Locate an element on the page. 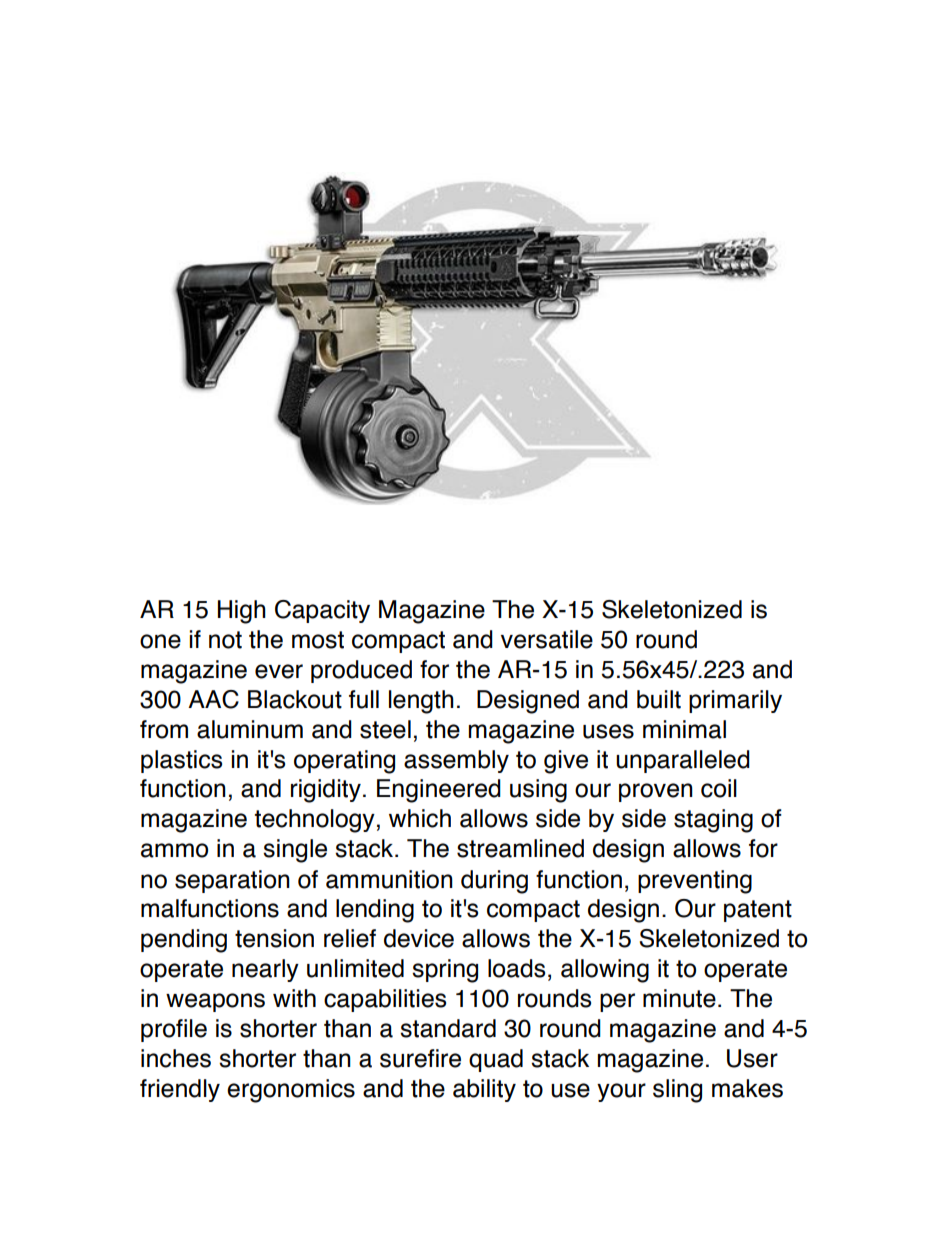 The height and width of the image is (1233, 952). ability is located at coordinates (484, 1090).
